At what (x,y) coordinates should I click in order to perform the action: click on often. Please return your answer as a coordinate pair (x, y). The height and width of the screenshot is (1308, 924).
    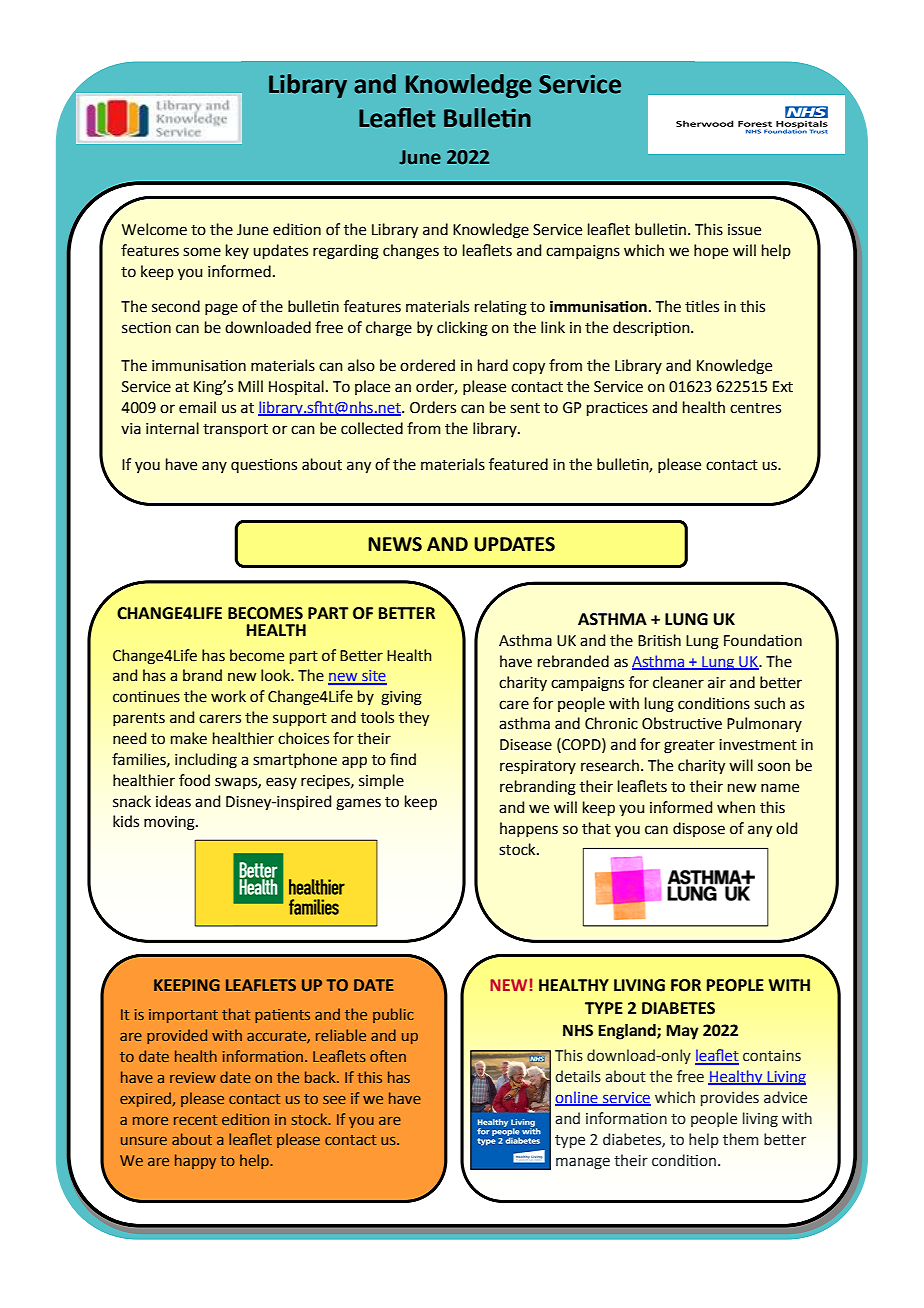
    Looking at the image, I should click on (388, 1056).
